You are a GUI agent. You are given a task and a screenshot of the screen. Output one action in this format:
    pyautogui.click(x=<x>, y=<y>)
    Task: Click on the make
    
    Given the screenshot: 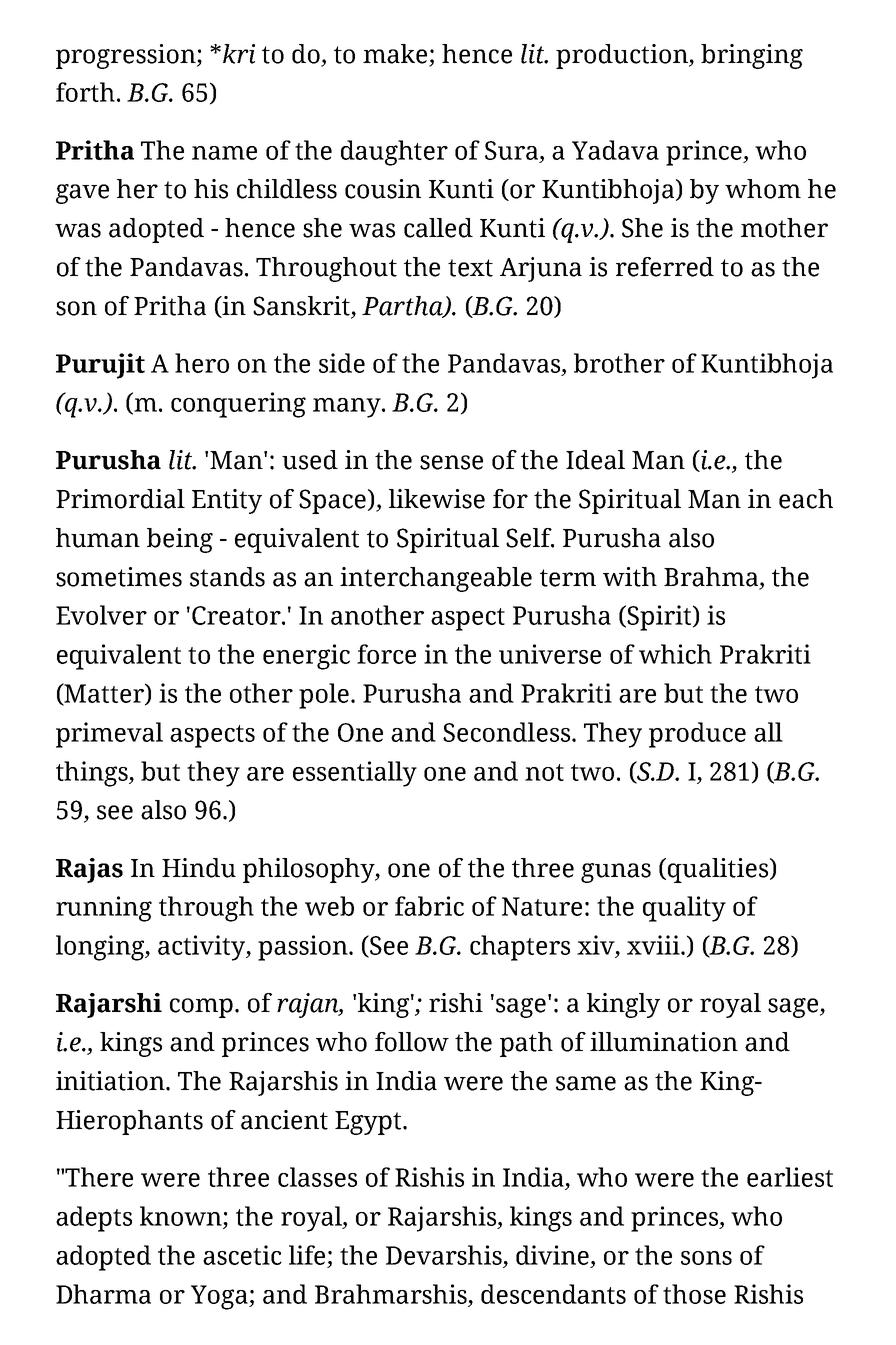 What is the action you would take?
    pyautogui.click(x=395, y=54)
